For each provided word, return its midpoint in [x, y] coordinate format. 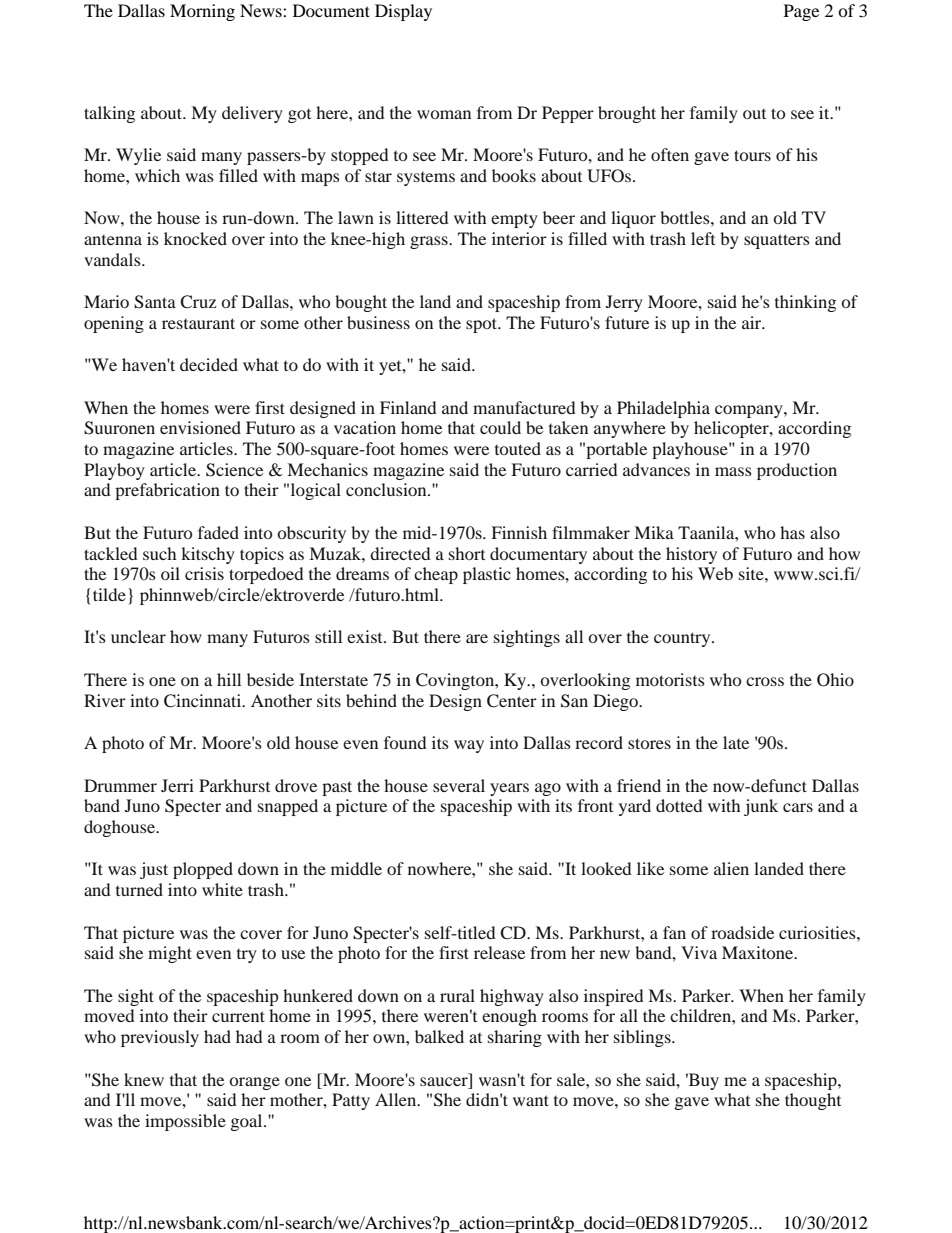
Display [403, 12]
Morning [202, 12]
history [691, 555]
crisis [204, 573]
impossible [185, 1122]
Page [801, 12]
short [467, 553]
